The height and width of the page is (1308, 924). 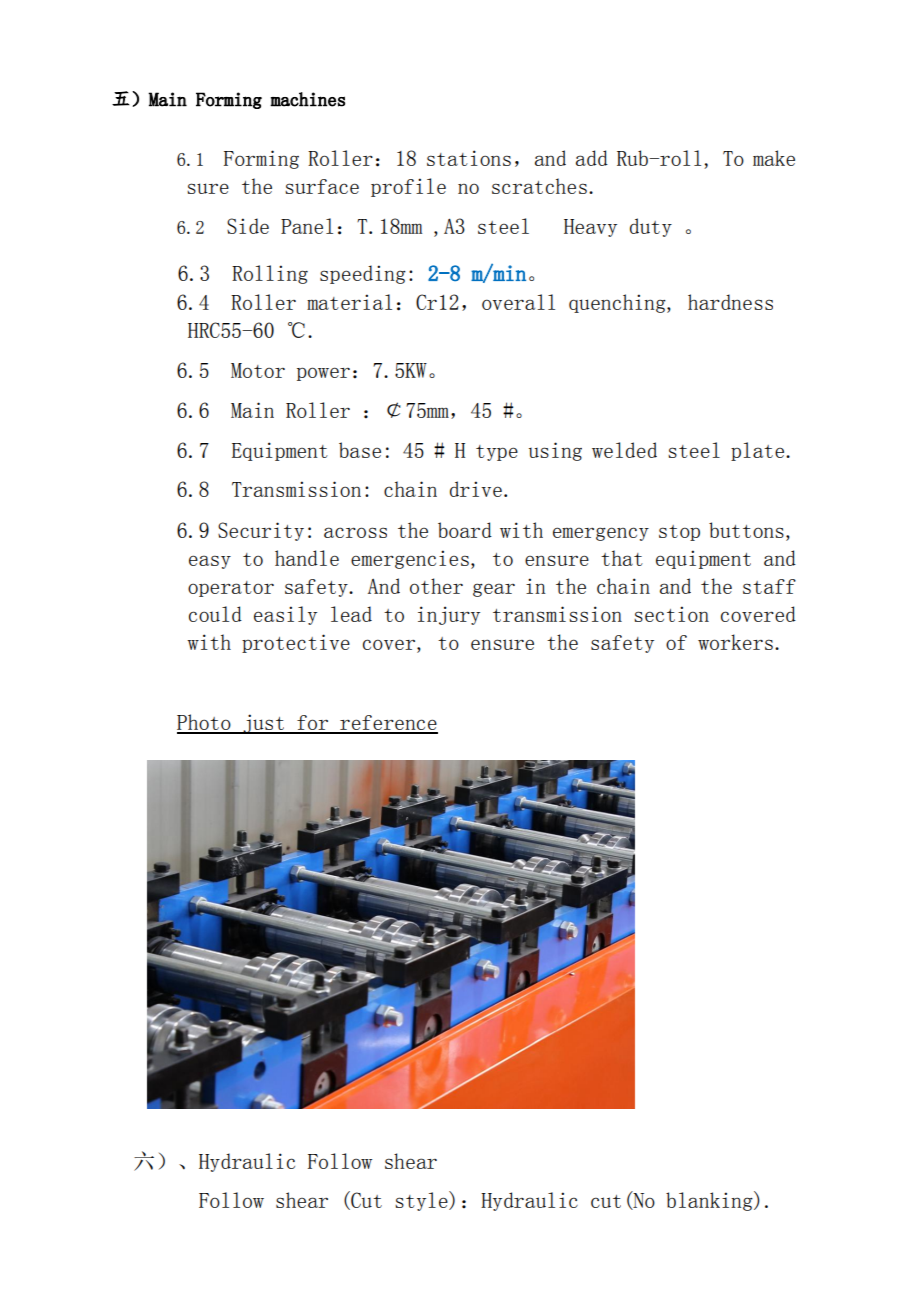 What do you see at coordinates (258, 370) in the page?
I see `Motor` at bounding box center [258, 370].
